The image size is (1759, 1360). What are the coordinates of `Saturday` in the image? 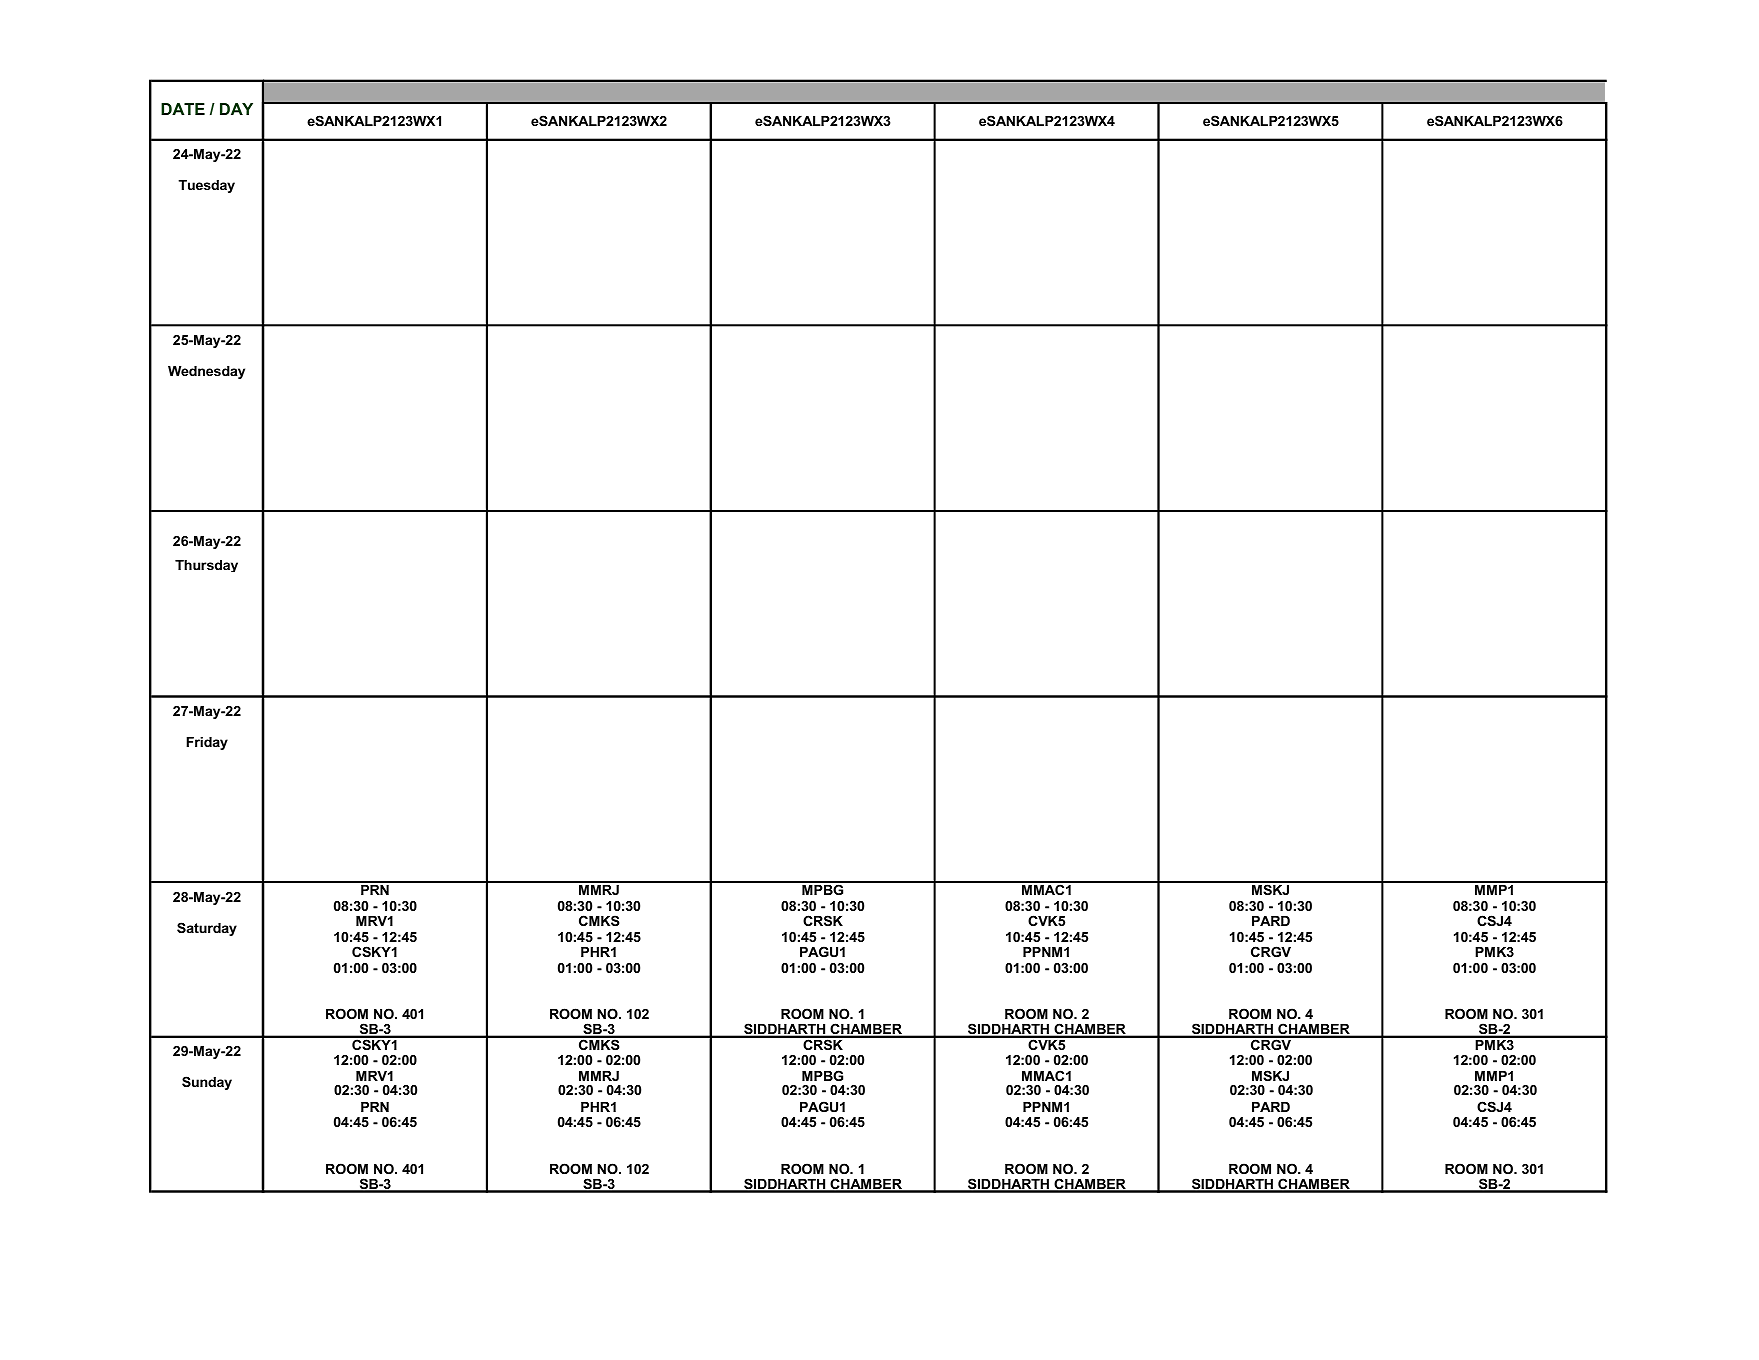 It's located at (207, 929).
